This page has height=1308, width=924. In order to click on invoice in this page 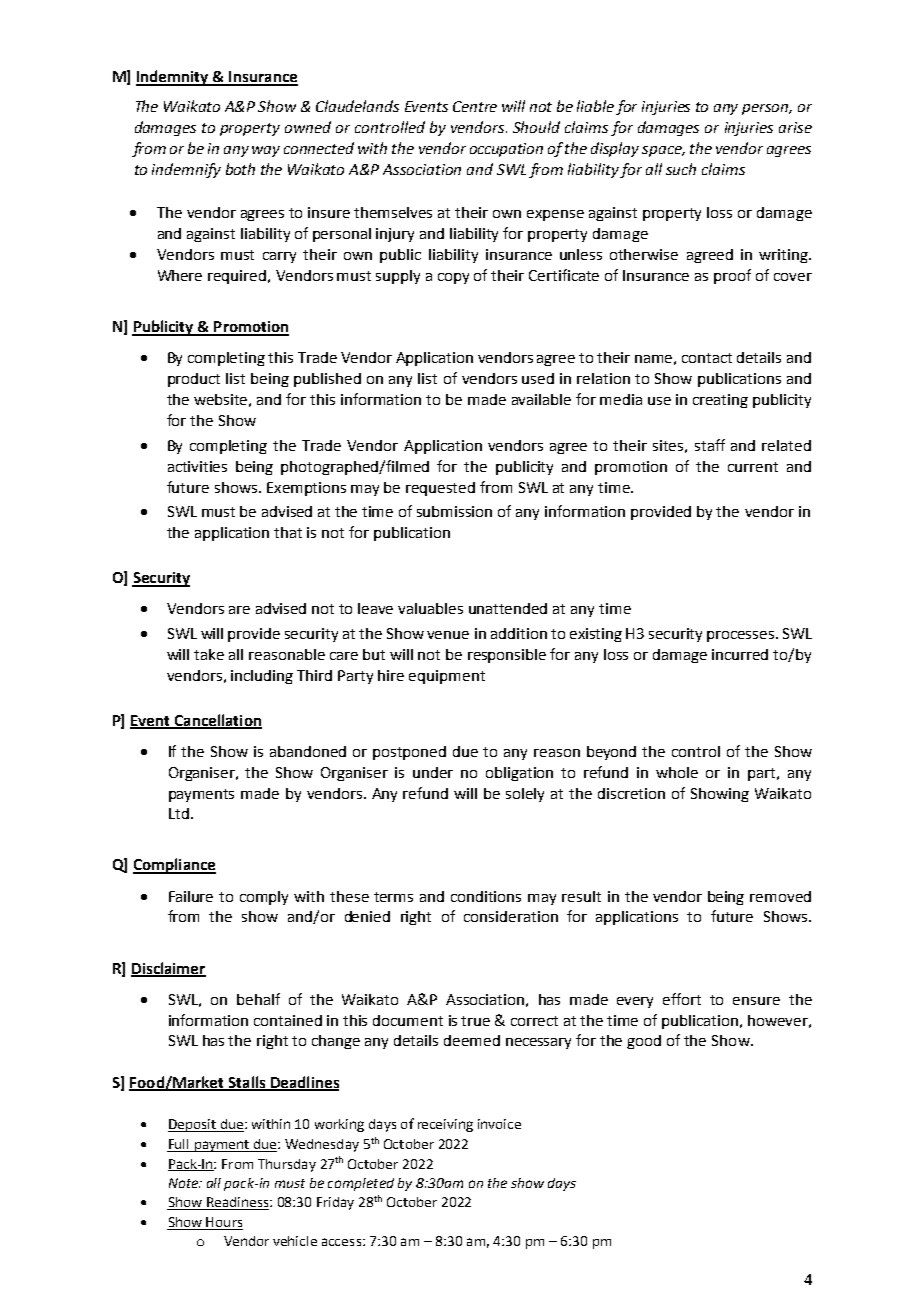, I will do `click(499, 1124)`.
